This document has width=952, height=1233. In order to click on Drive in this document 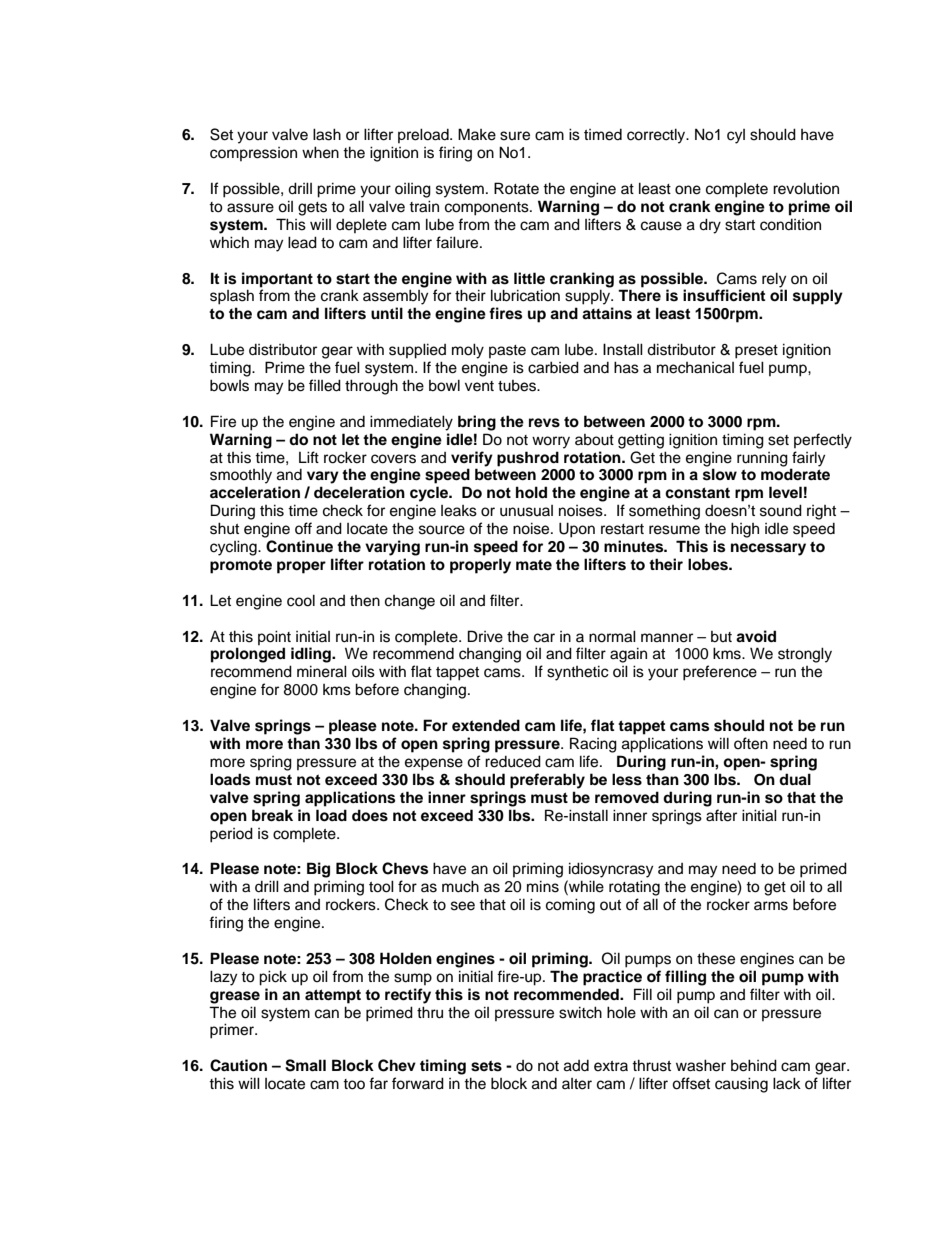, I will do `click(485, 636)`.
